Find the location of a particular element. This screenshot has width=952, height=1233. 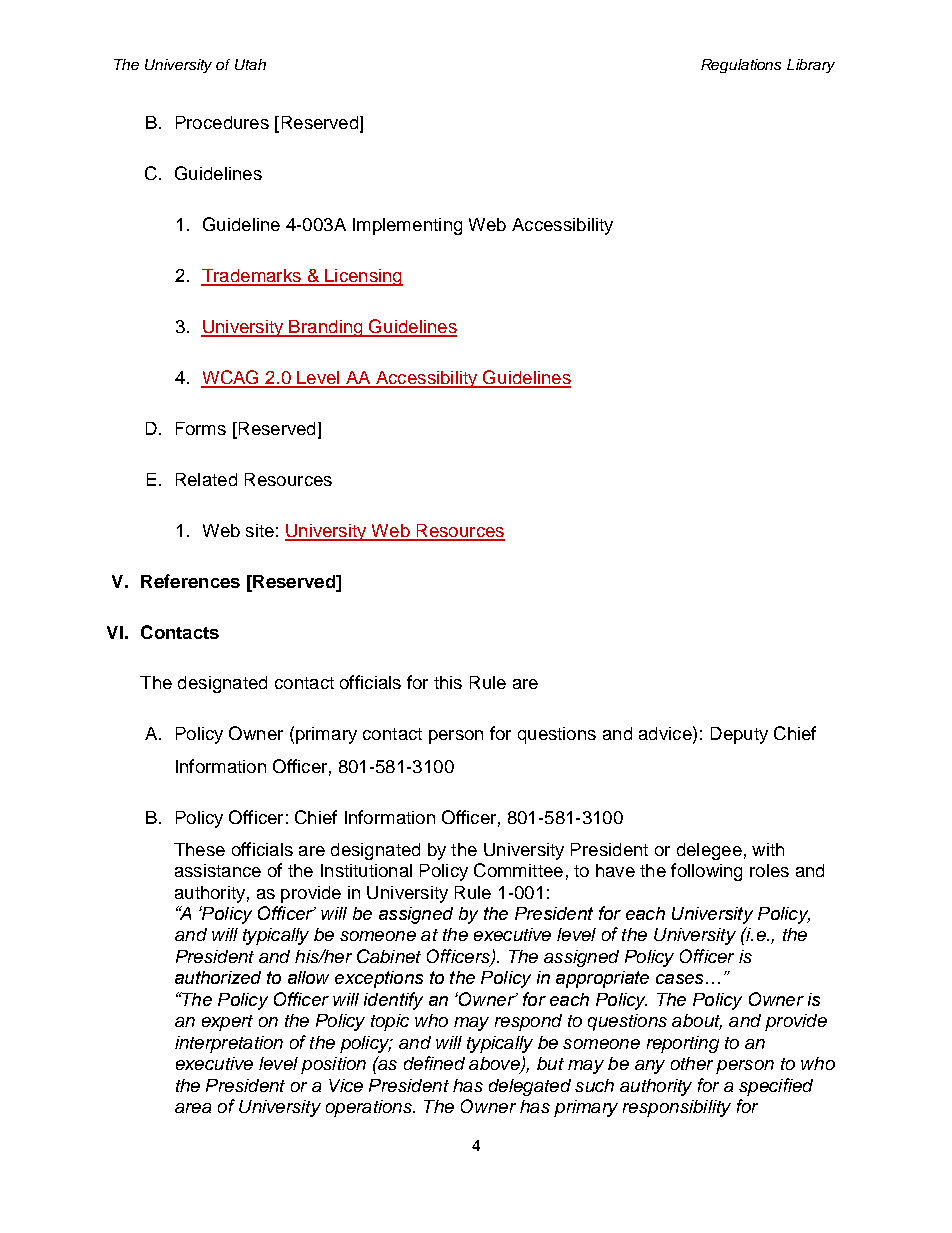

this is located at coordinates (448, 682).
